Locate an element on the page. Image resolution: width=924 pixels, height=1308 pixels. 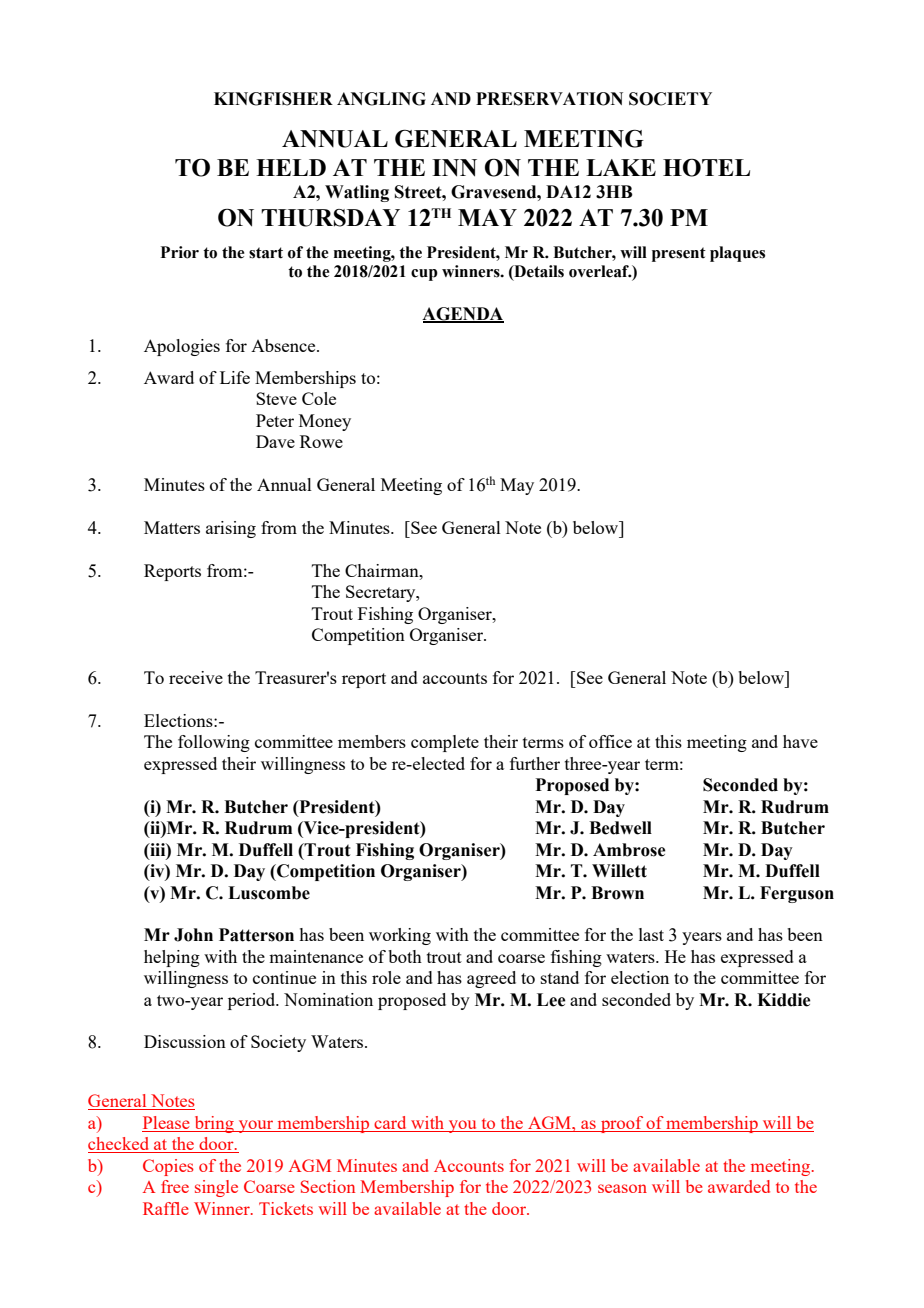
Matters is located at coordinates (172, 527).
